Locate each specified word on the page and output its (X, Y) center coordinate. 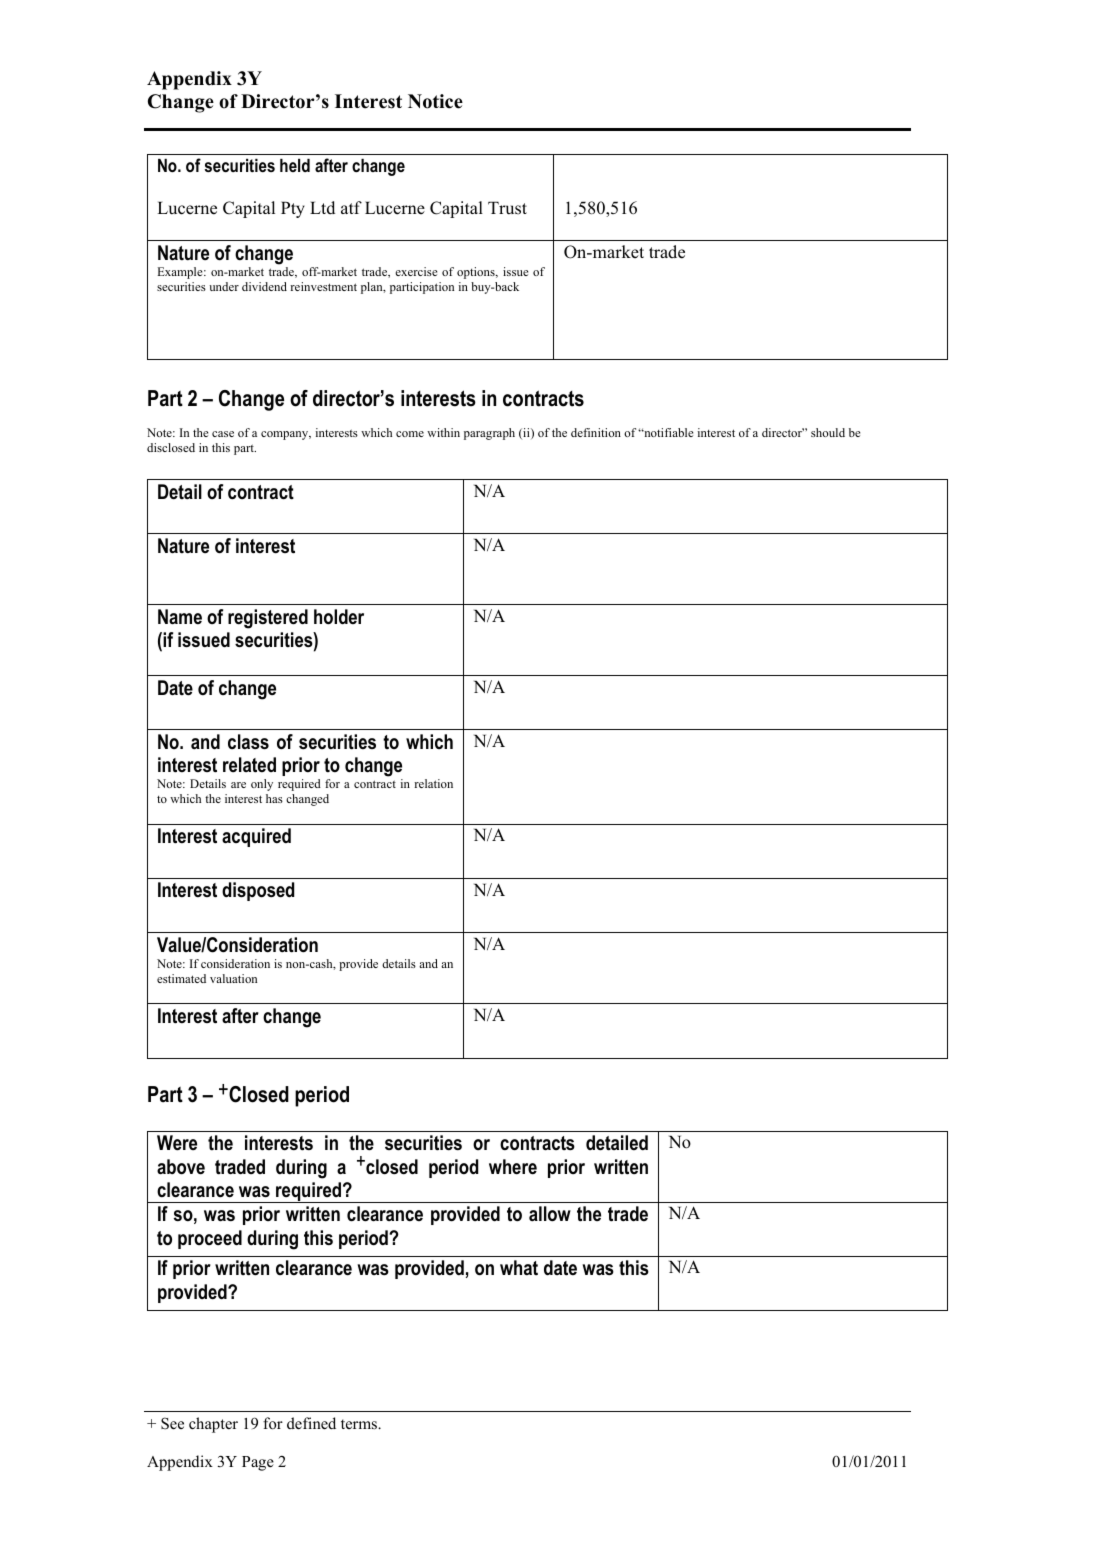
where (513, 1167)
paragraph (489, 434)
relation (433, 783)
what (519, 1267)
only (262, 785)
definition (596, 432)
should (828, 432)
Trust (507, 208)
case (223, 434)
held (295, 165)
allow (550, 1214)
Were (177, 1143)
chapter (213, 1425)
